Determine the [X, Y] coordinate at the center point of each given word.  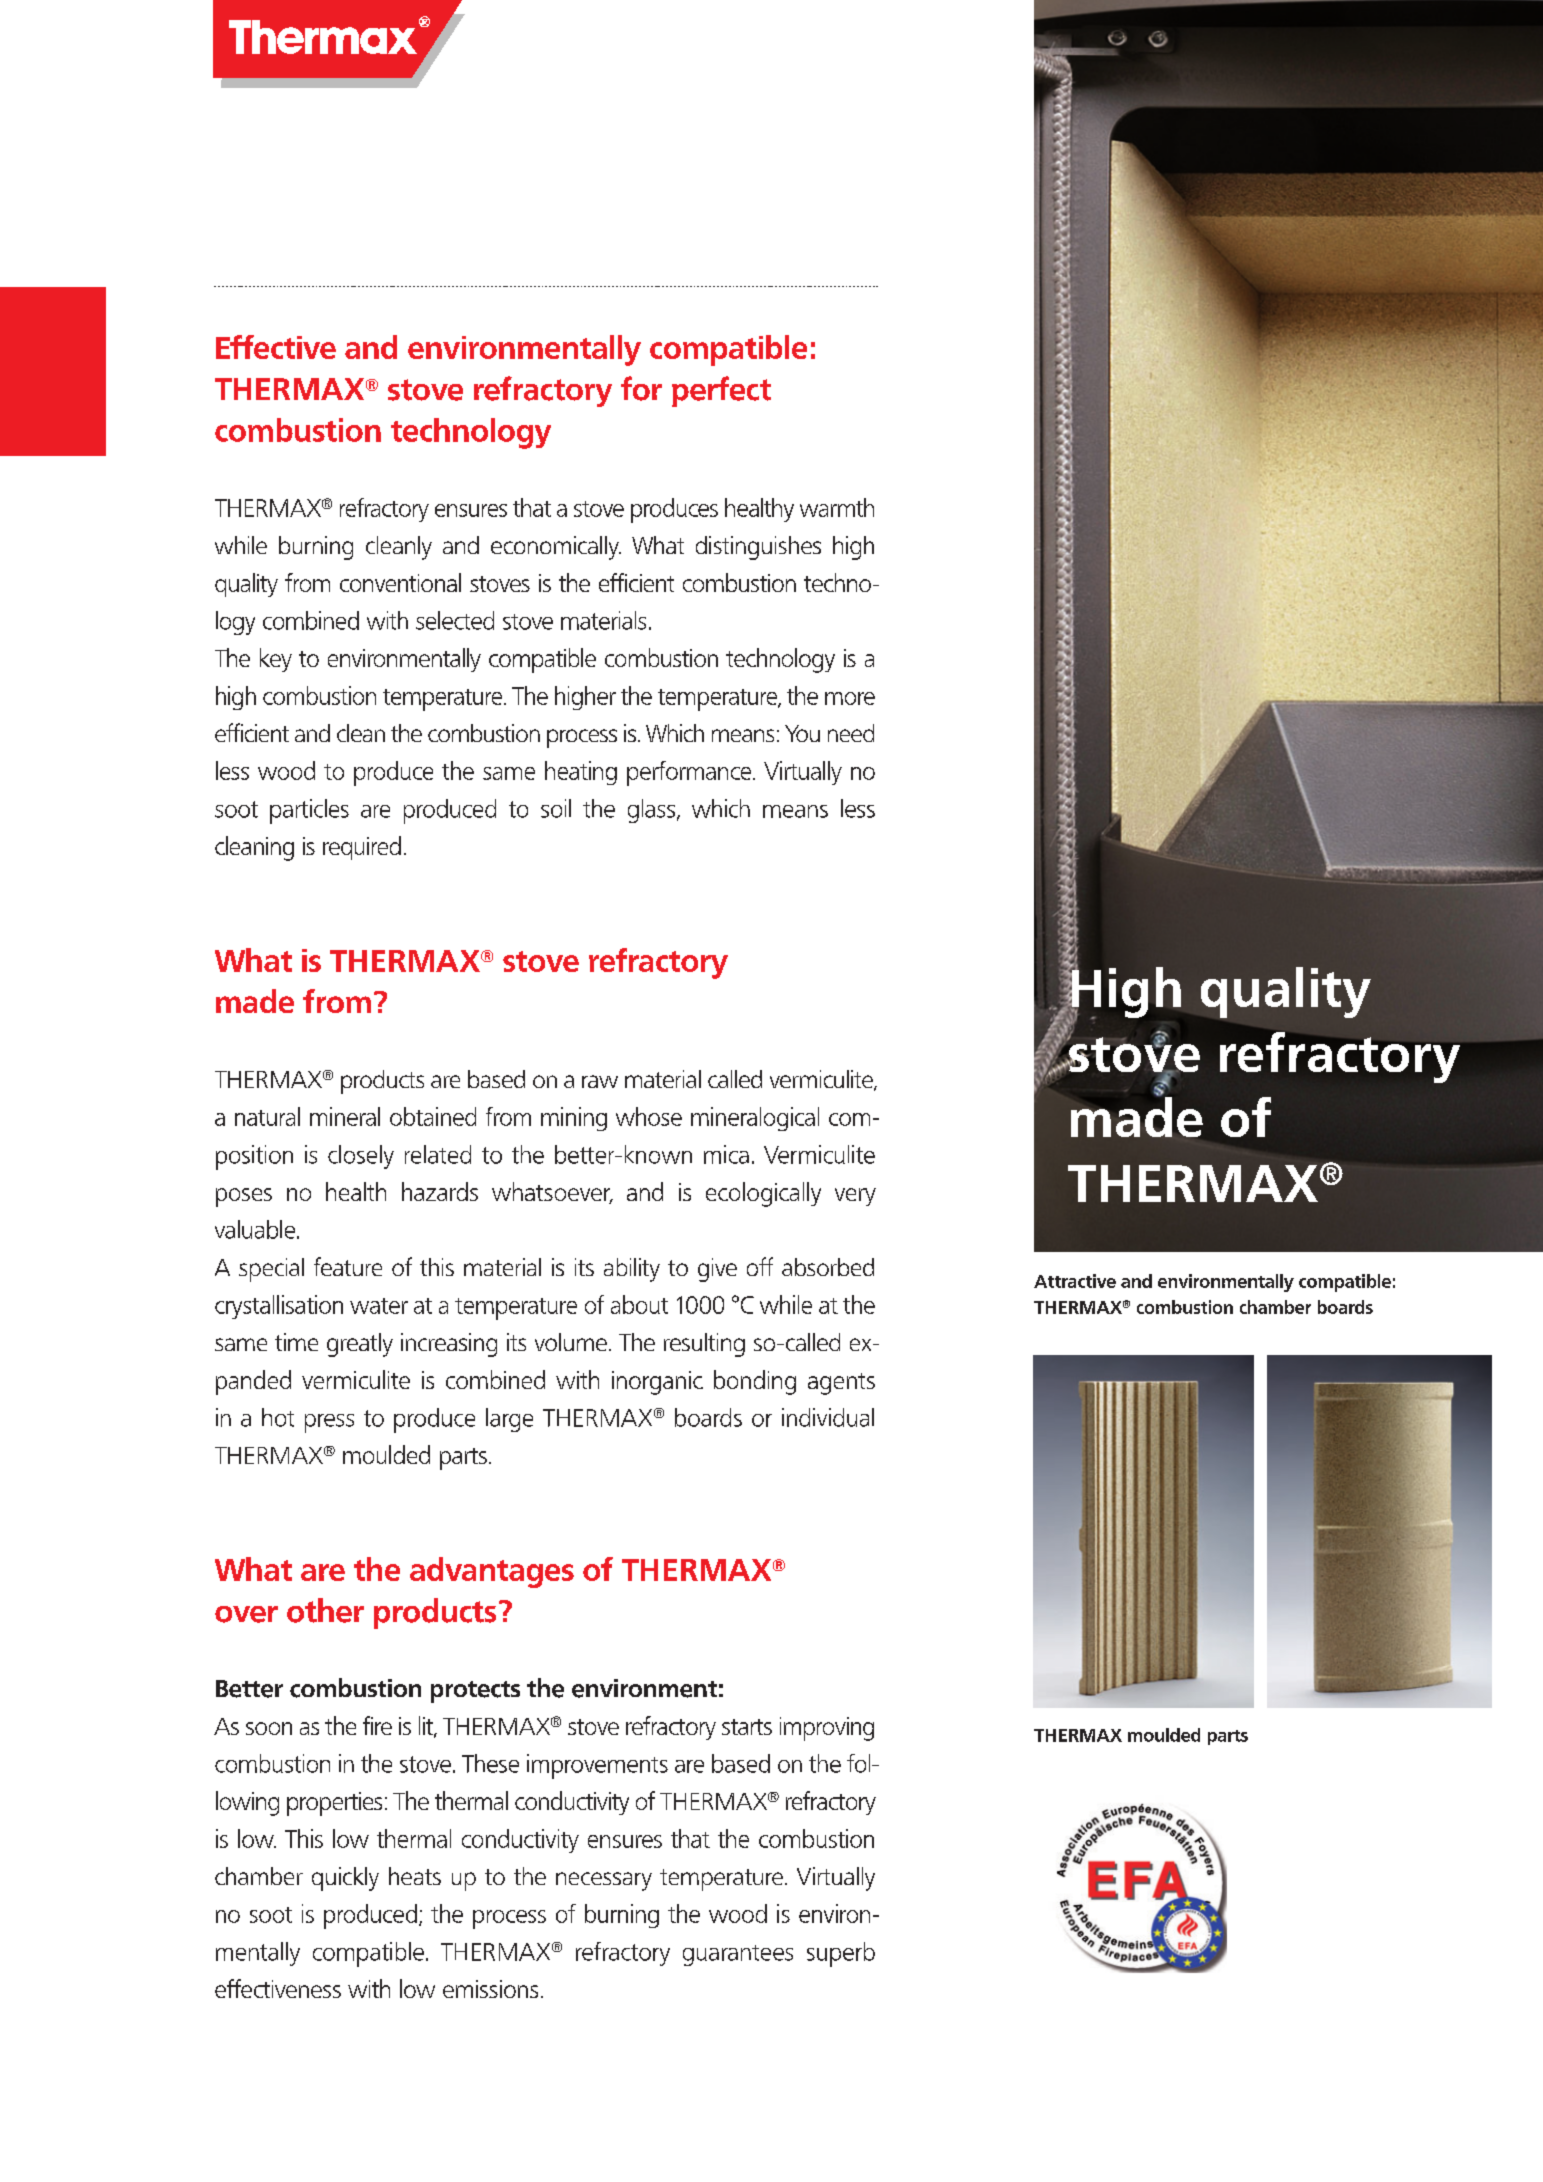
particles [309, 811]
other [325, 1610]
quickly [345, 1879]
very [855, 1197]
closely [361, 1157]
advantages [492, 1572]
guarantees [738, 1955]
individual [828, 1417]
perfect [721, 391]
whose [649, 1116]
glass [653, 811]
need [851, 733]
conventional [400, 582]
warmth [837, 507]
